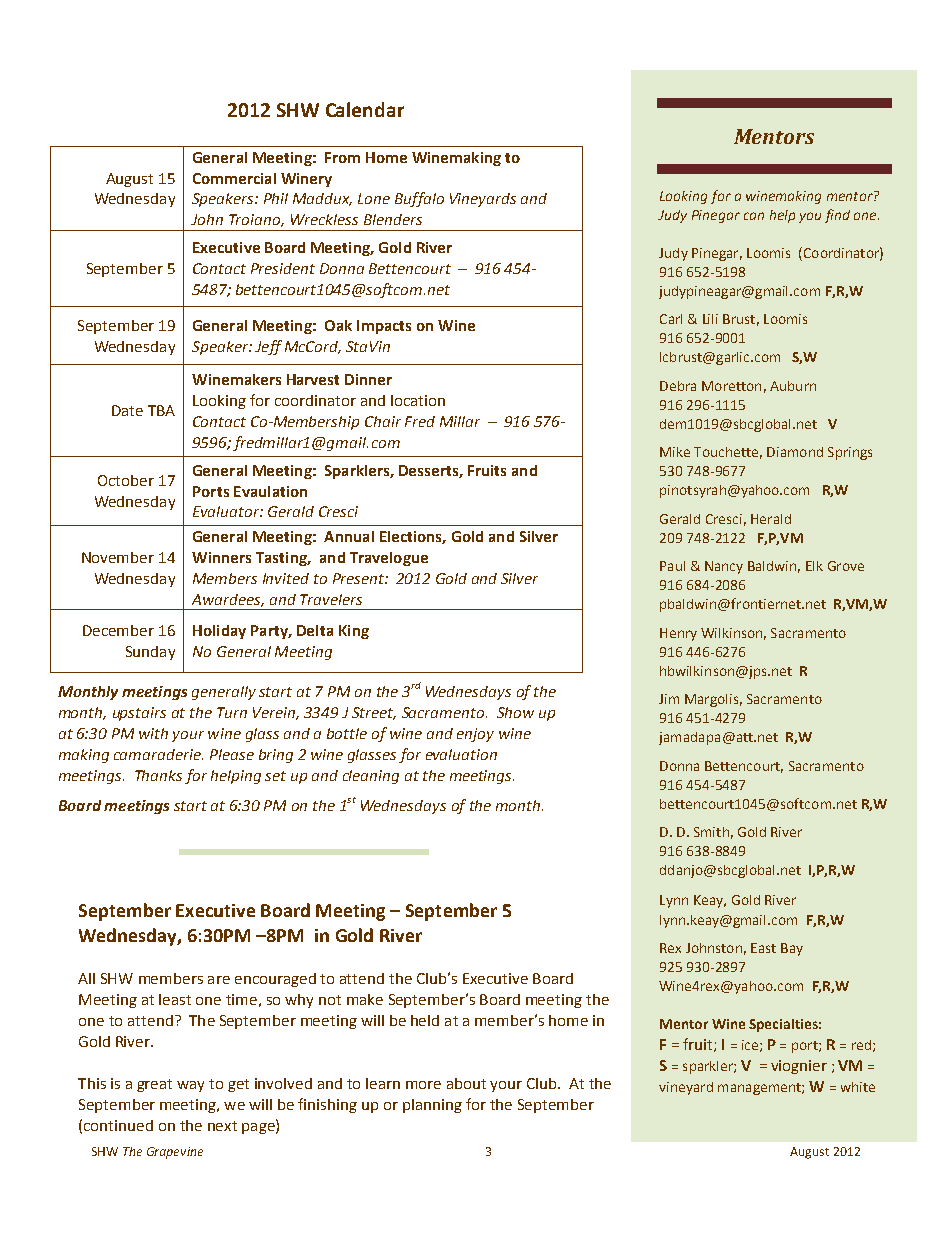 Image resolution: width=952 pixels, height=1233 pixels. I want to click on planning, so click(432, 1106).
